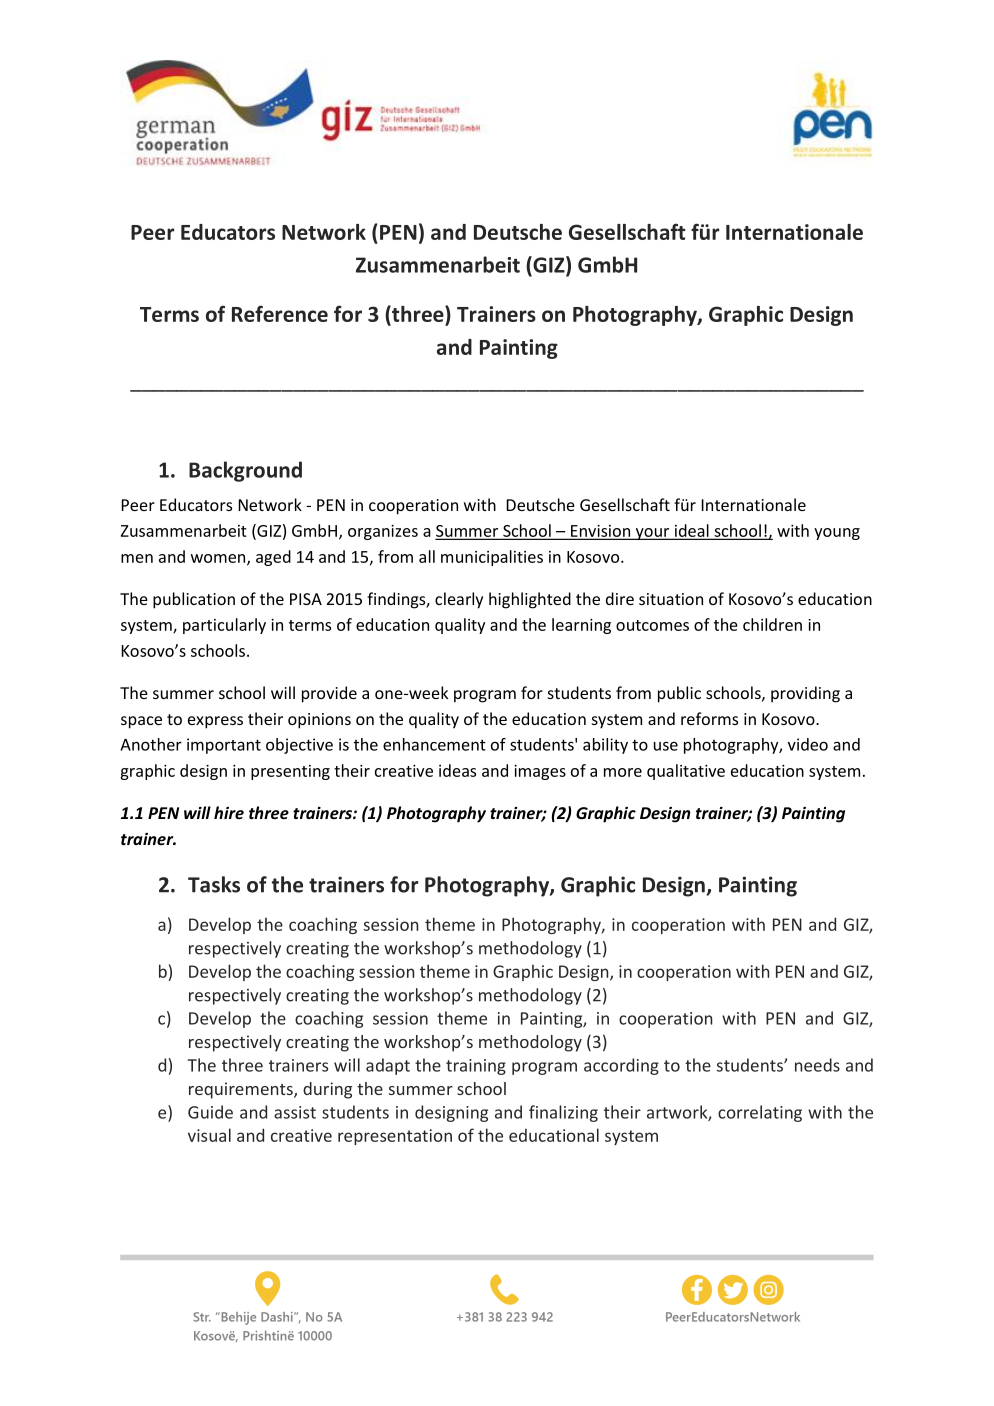 Image resolution: width=994 pixels, height=1406 pixels. Describe the element at coordinates (457, 770) in the document. I see `ideas` at that location.
